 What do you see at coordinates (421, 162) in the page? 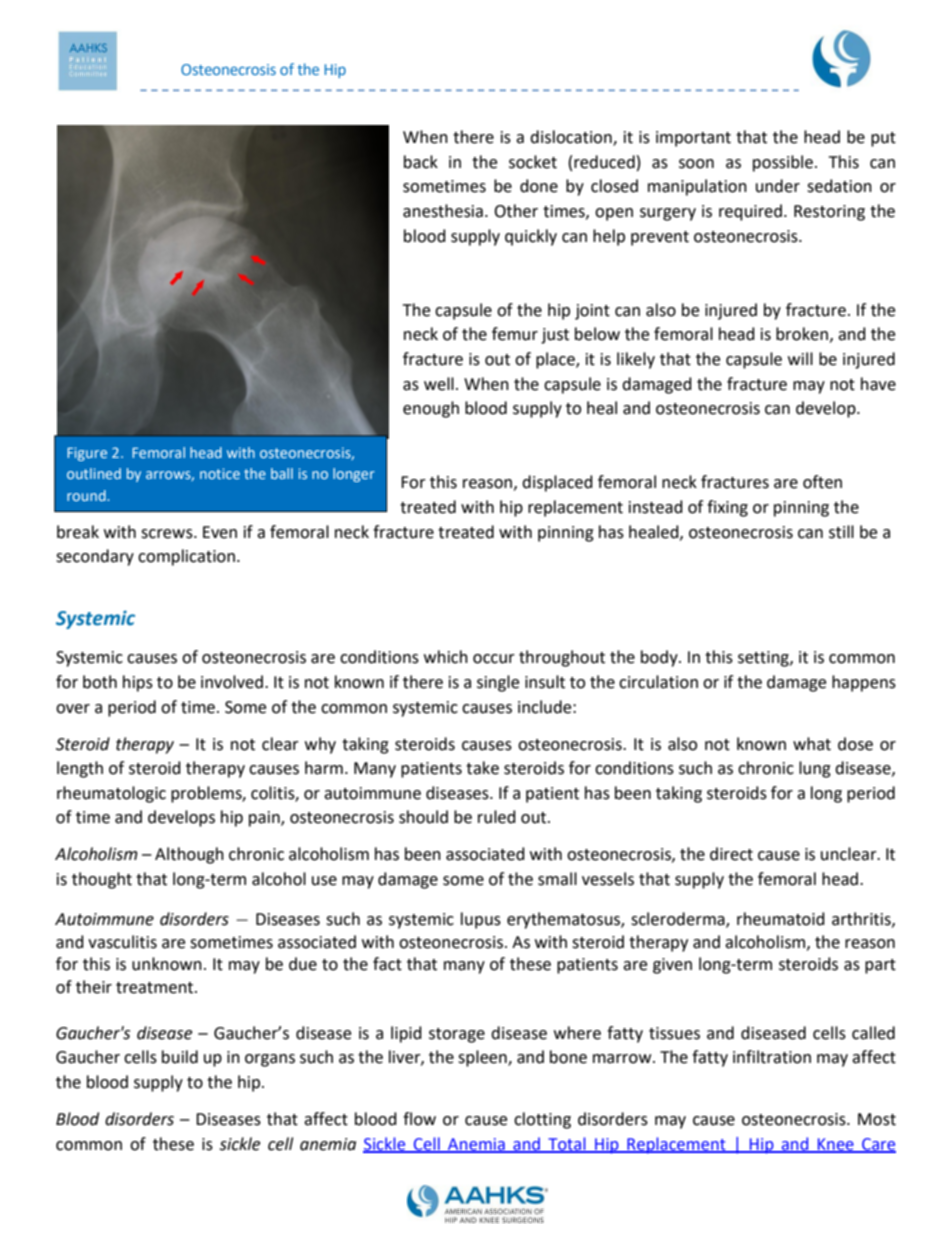
I see `back` at bounding box center [421, 162].
